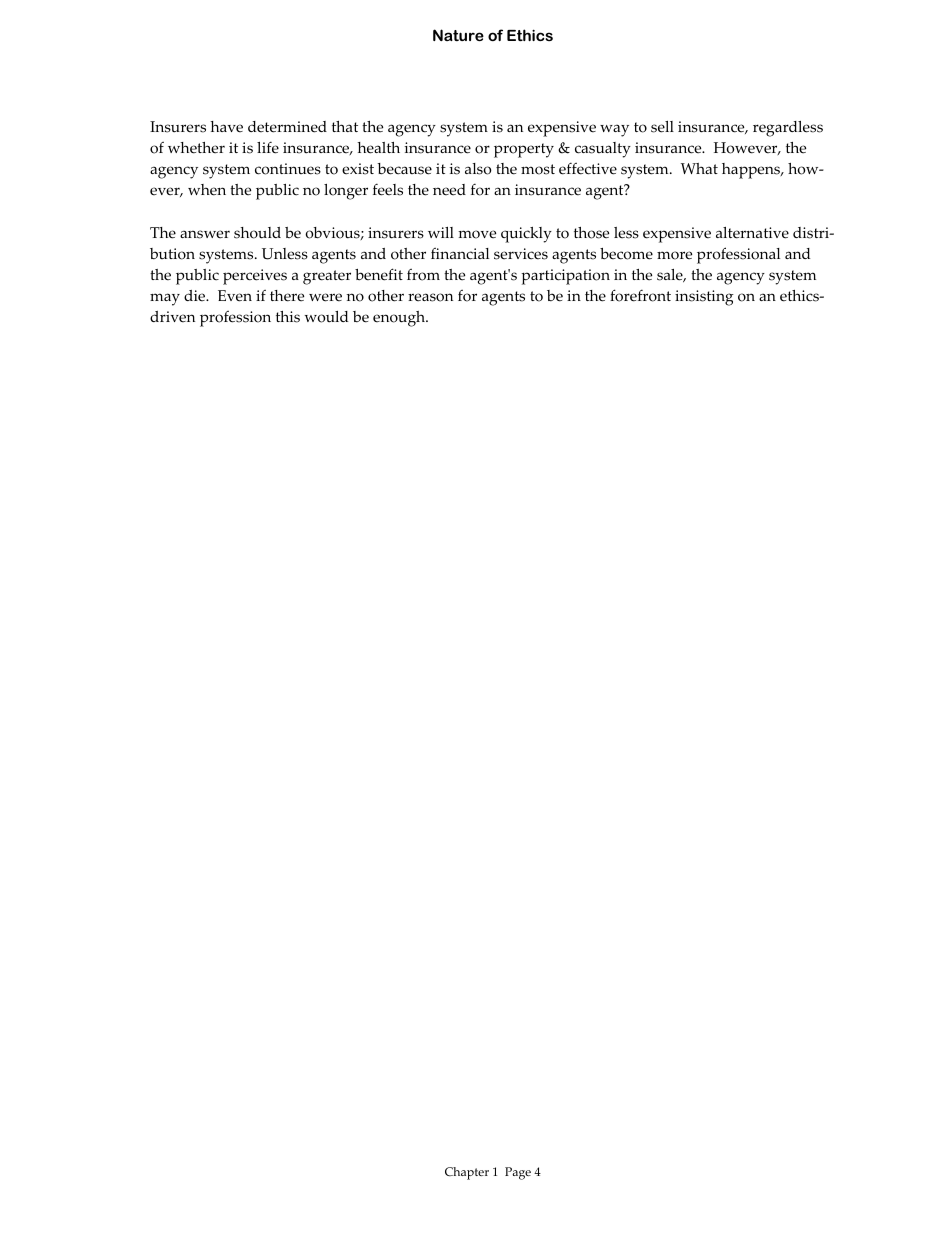 This image has width=952, height=1233. What do you see at coordinates (662, 127) in the image?
I see `sell` at bounding box center [662, 127].
